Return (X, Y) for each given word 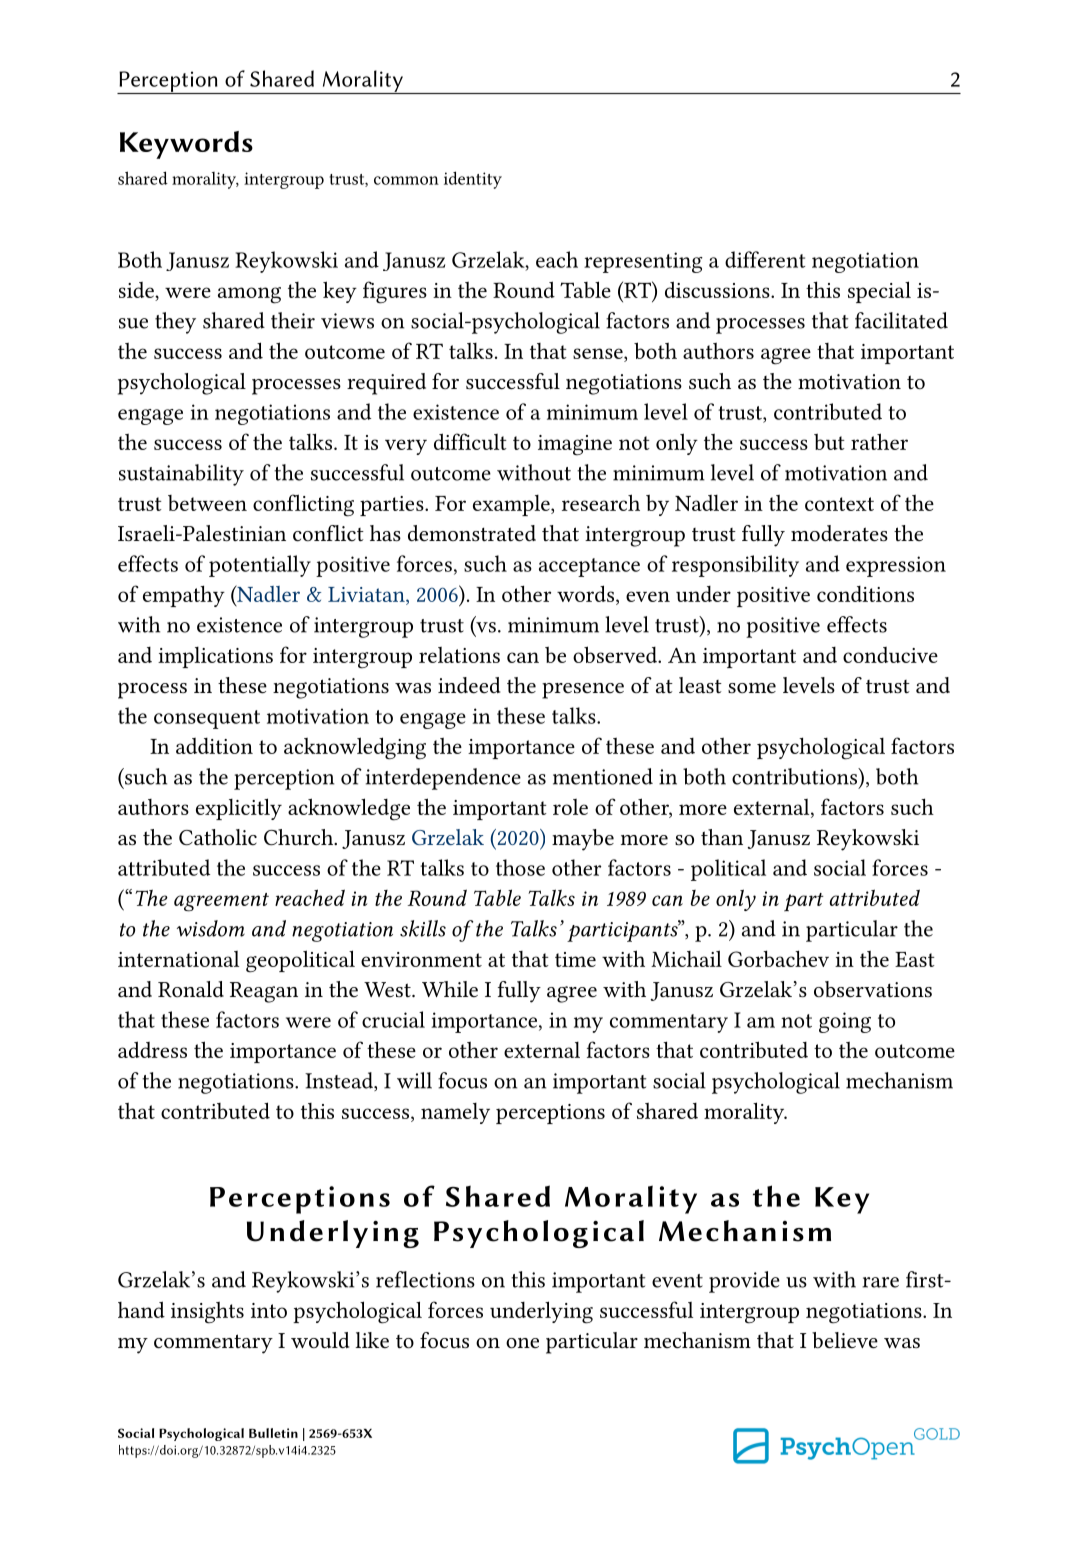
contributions (796, 776)
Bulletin (273, 1433)
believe (845, 1340)
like (372, 1340)
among (249, 295)
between (207, 503)
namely (455, 1113)
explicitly (239, 809)
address (152, 1049)
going (845, 1022)
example (512, 505)
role (570, 807)
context (839, 504)
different (765, 259)
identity (473, 180)
